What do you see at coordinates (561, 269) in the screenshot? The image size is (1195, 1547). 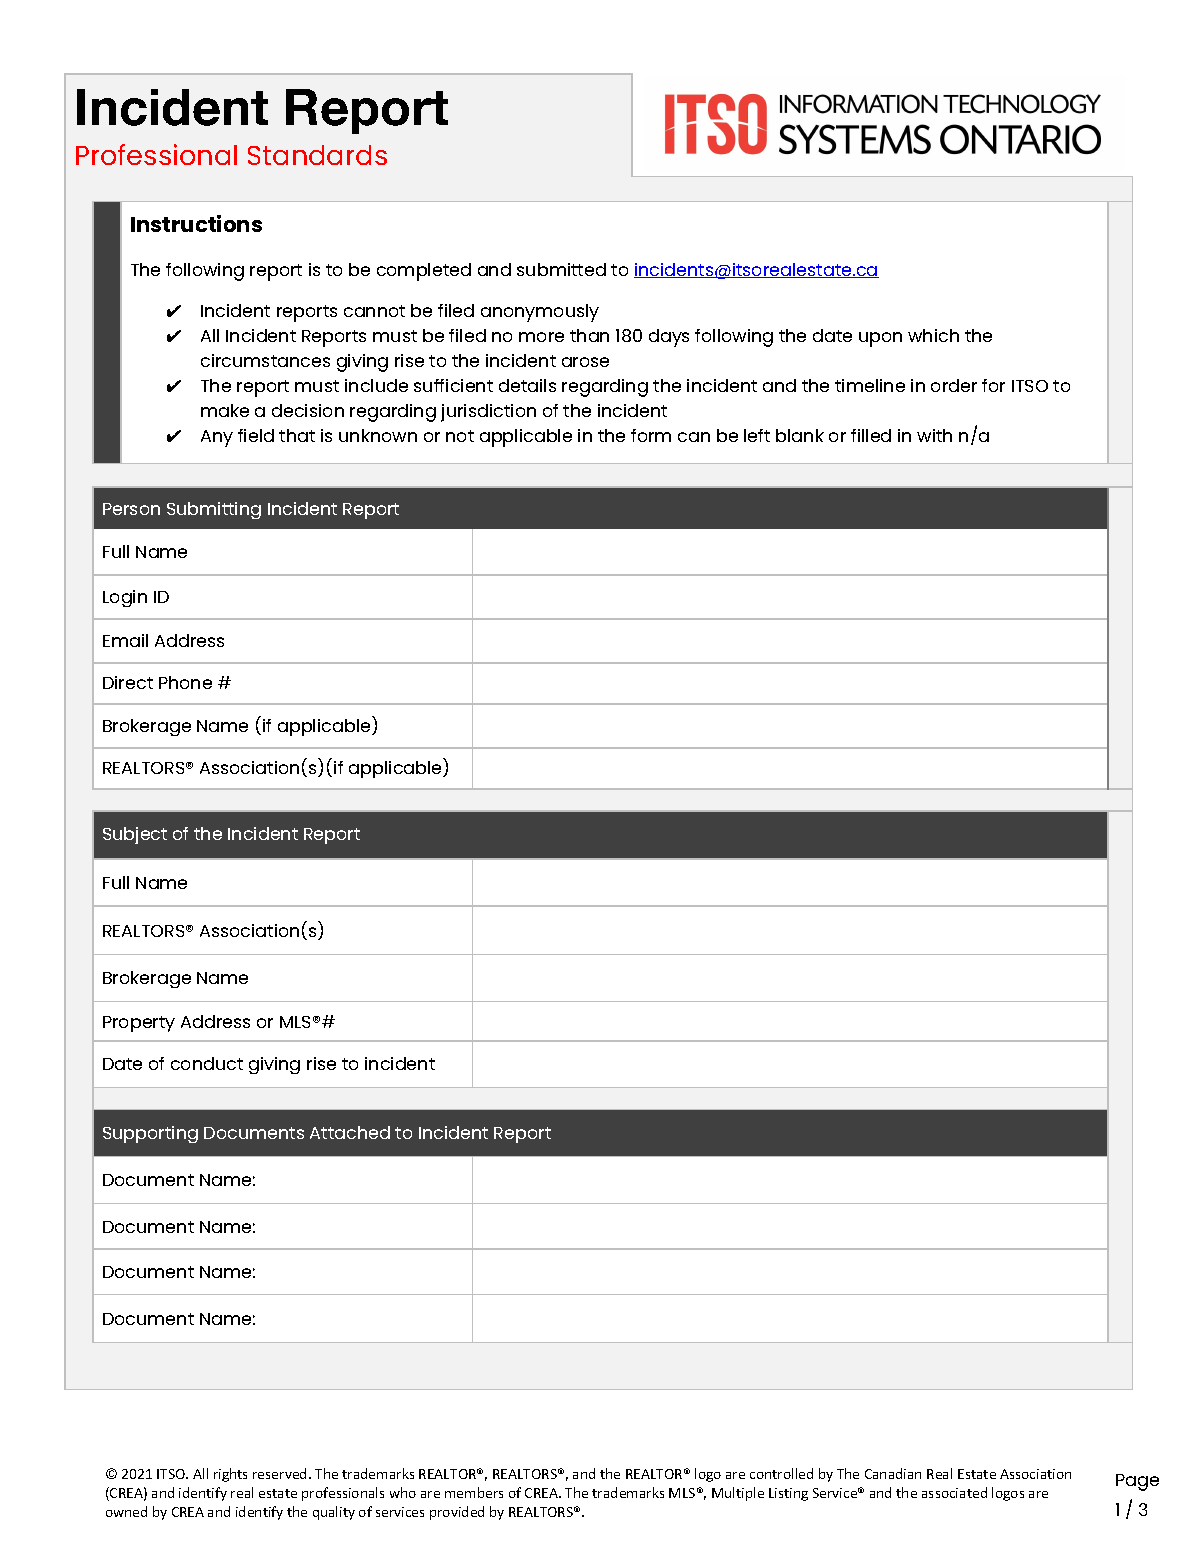 I see `submitted` at bounding box center [561, 269].
